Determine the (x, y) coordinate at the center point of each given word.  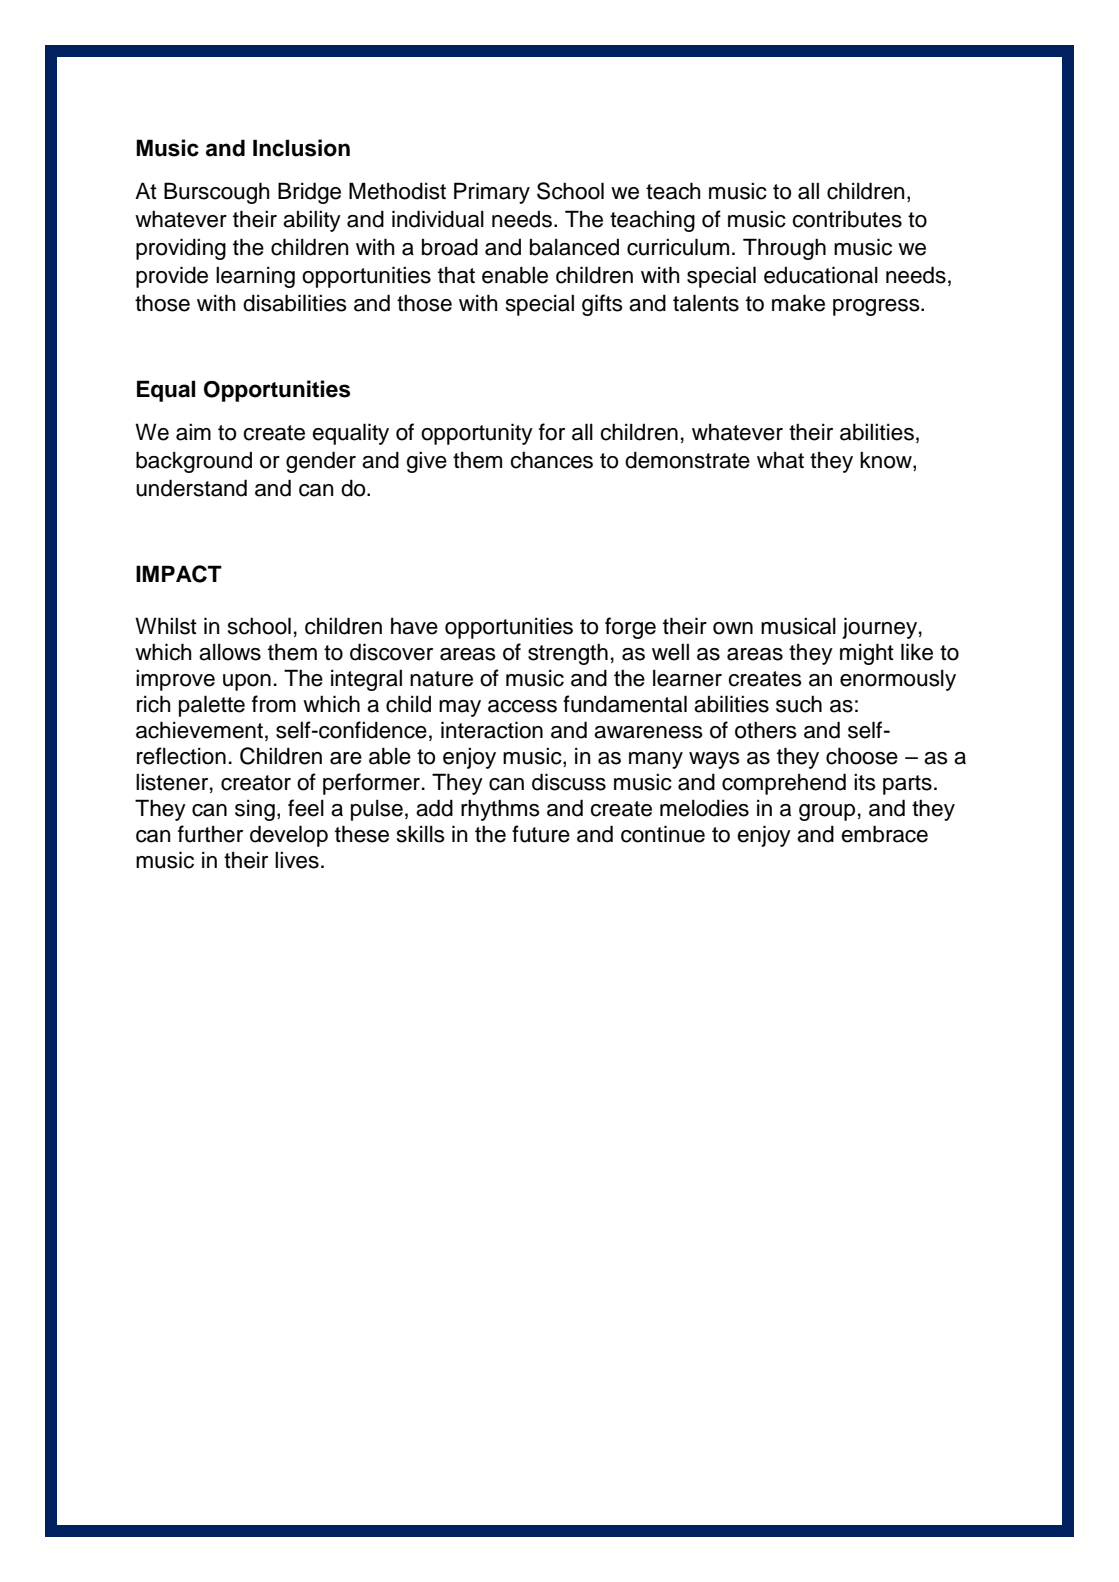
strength (568, 654)
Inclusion (301, 148)
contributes (847, 219)
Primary (492, 193)
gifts (602, 305)
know (887, 461)
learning (255, 277)
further (210, 834)
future (541, 834)
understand (191, 488)
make (798, 303)
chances (551, 460)
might (867, 654)
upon (247, 682)
